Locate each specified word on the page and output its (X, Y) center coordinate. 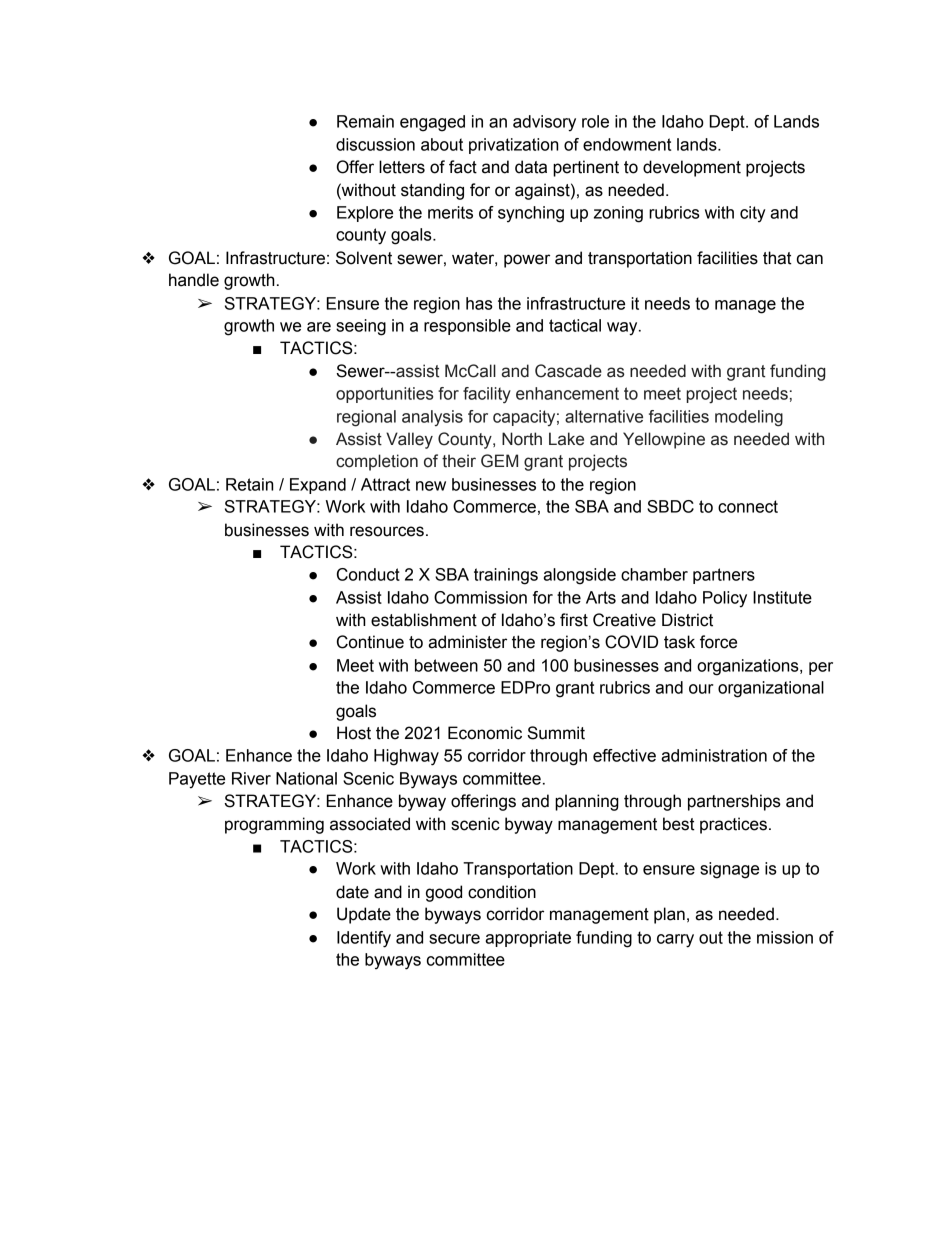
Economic (485, 733)
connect (748, 506)
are (319, 327)
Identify (364, 939)
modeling (749, 418)
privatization (513, 146)
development (692, 168)
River (251, 778)
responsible (467, 327)
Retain (249, 484)
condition (502, 892)
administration (714, 755)
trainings (506, 576)
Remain (365, 121)
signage (729, 870)
